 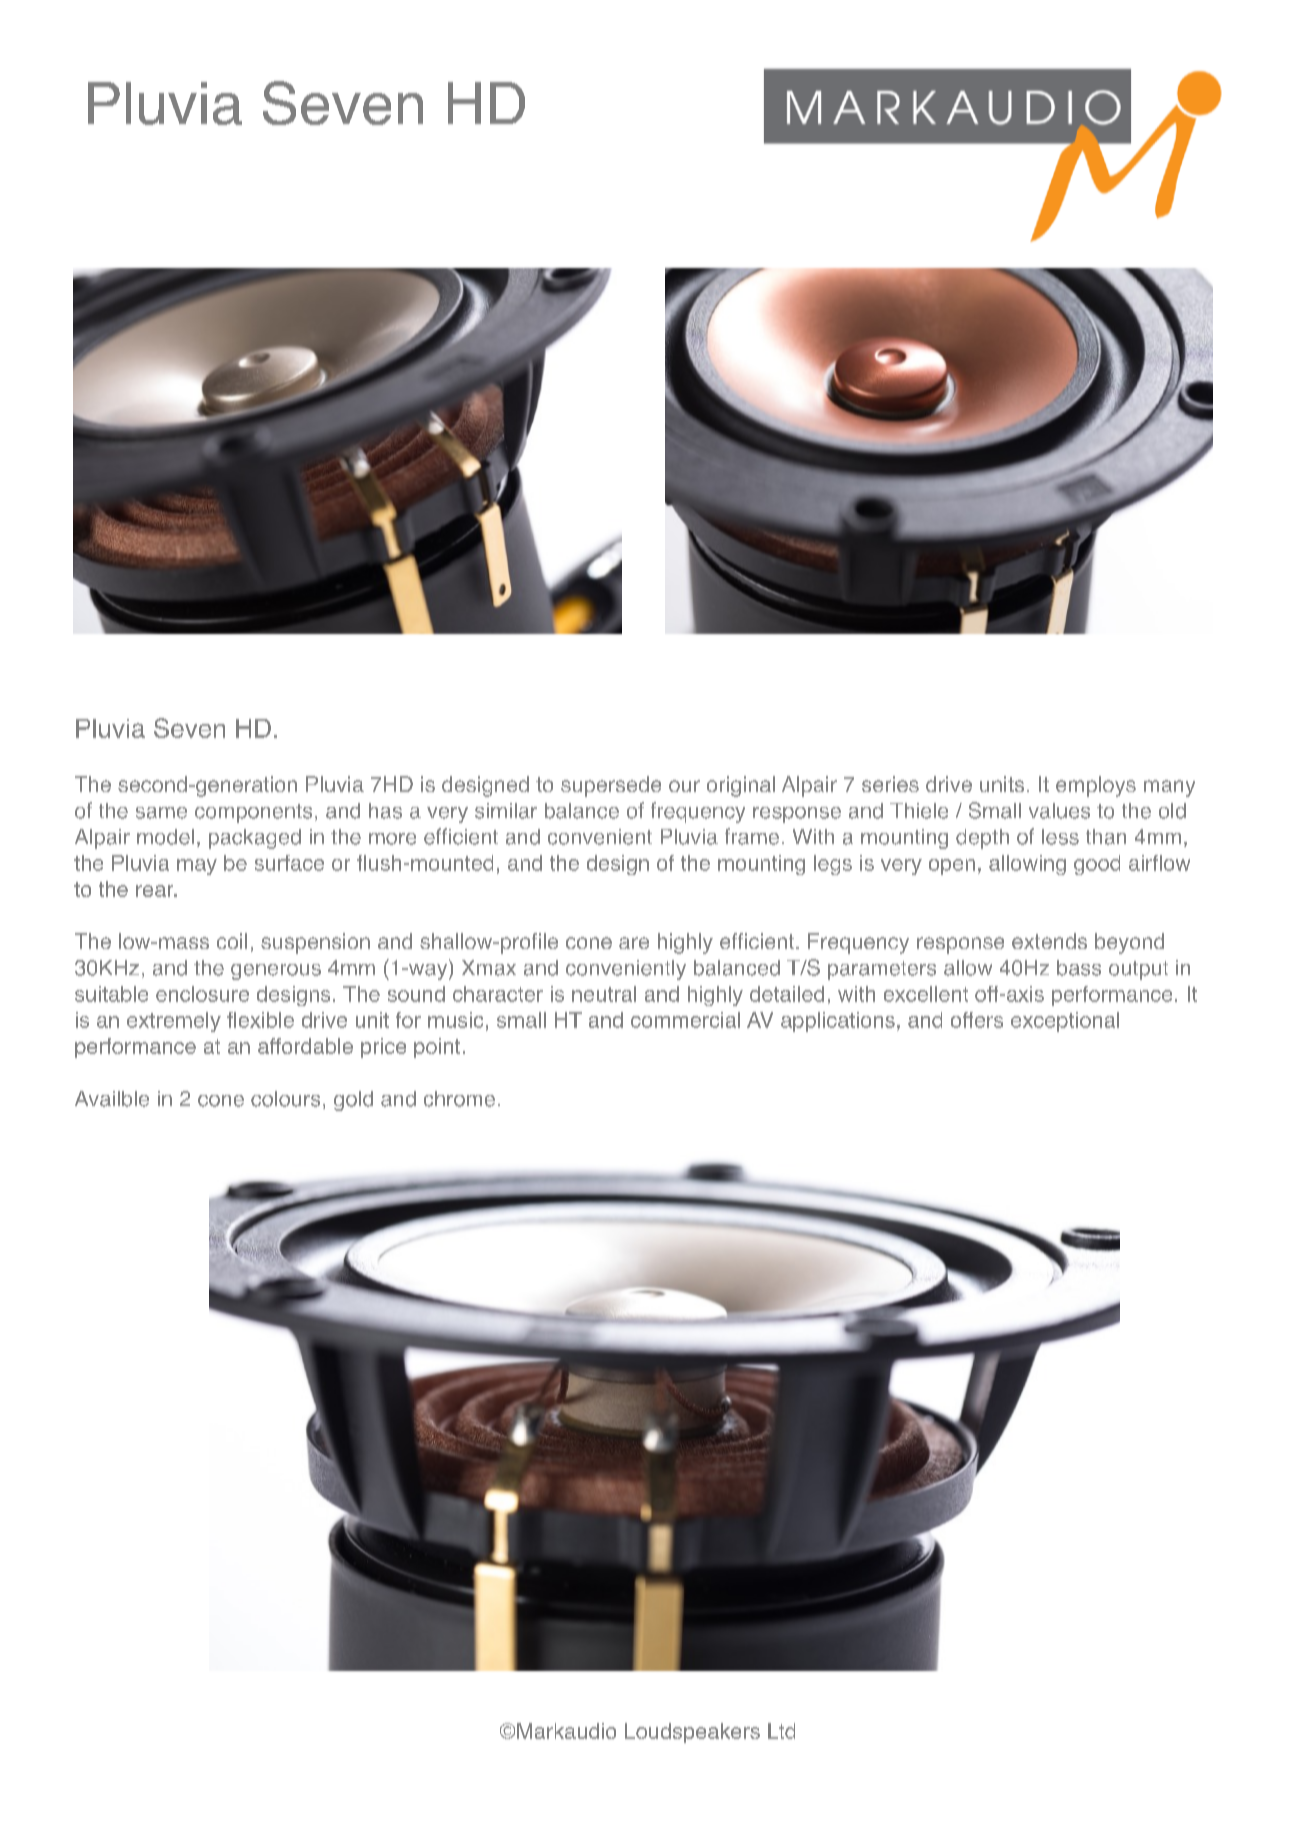 What do you see at coordinates (781, 1731) in the screenshot?
I see `Ltd` at bounding box center [781, 1731].
